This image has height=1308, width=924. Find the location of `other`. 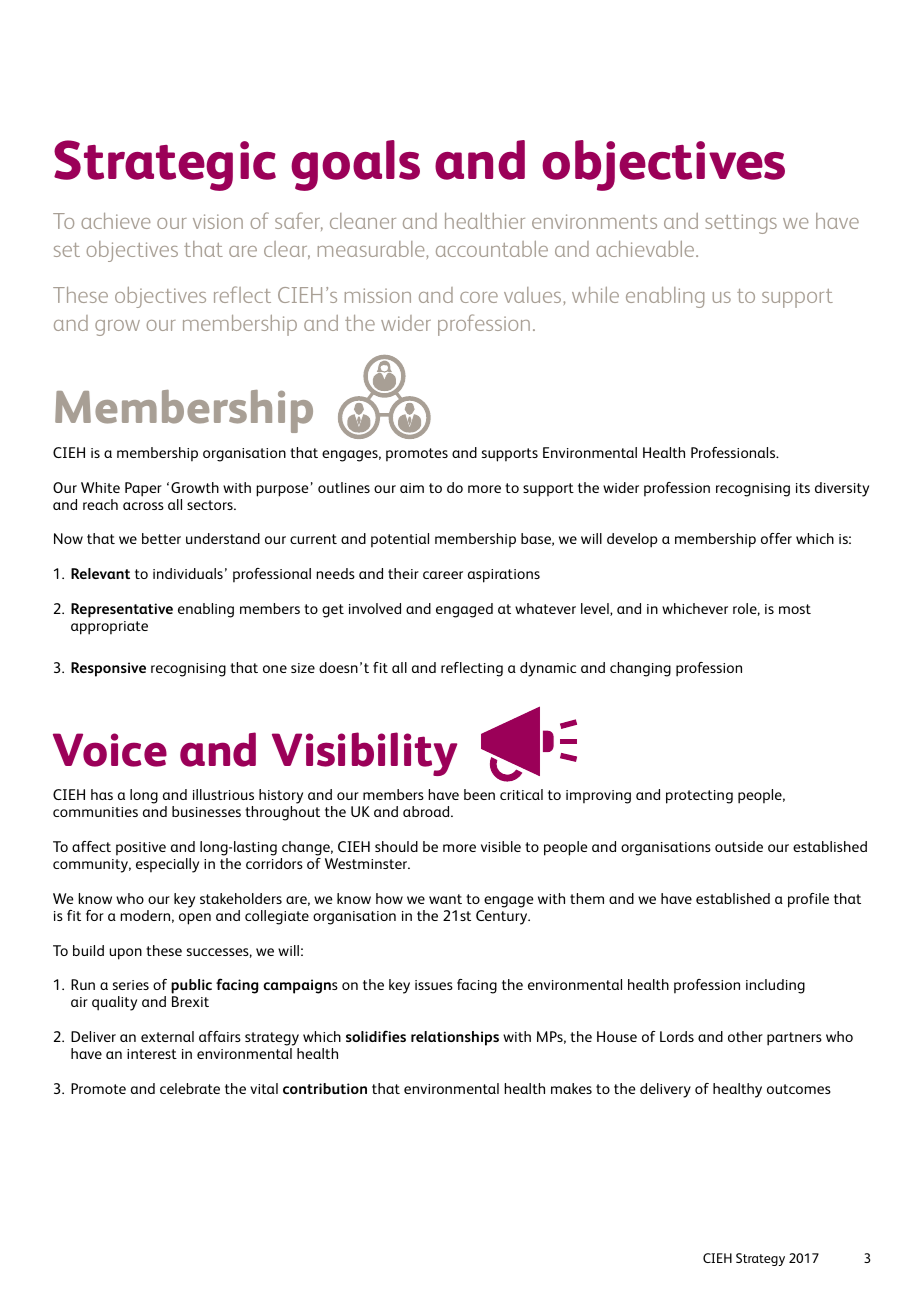

other is located at coordinates (745, 1036).
